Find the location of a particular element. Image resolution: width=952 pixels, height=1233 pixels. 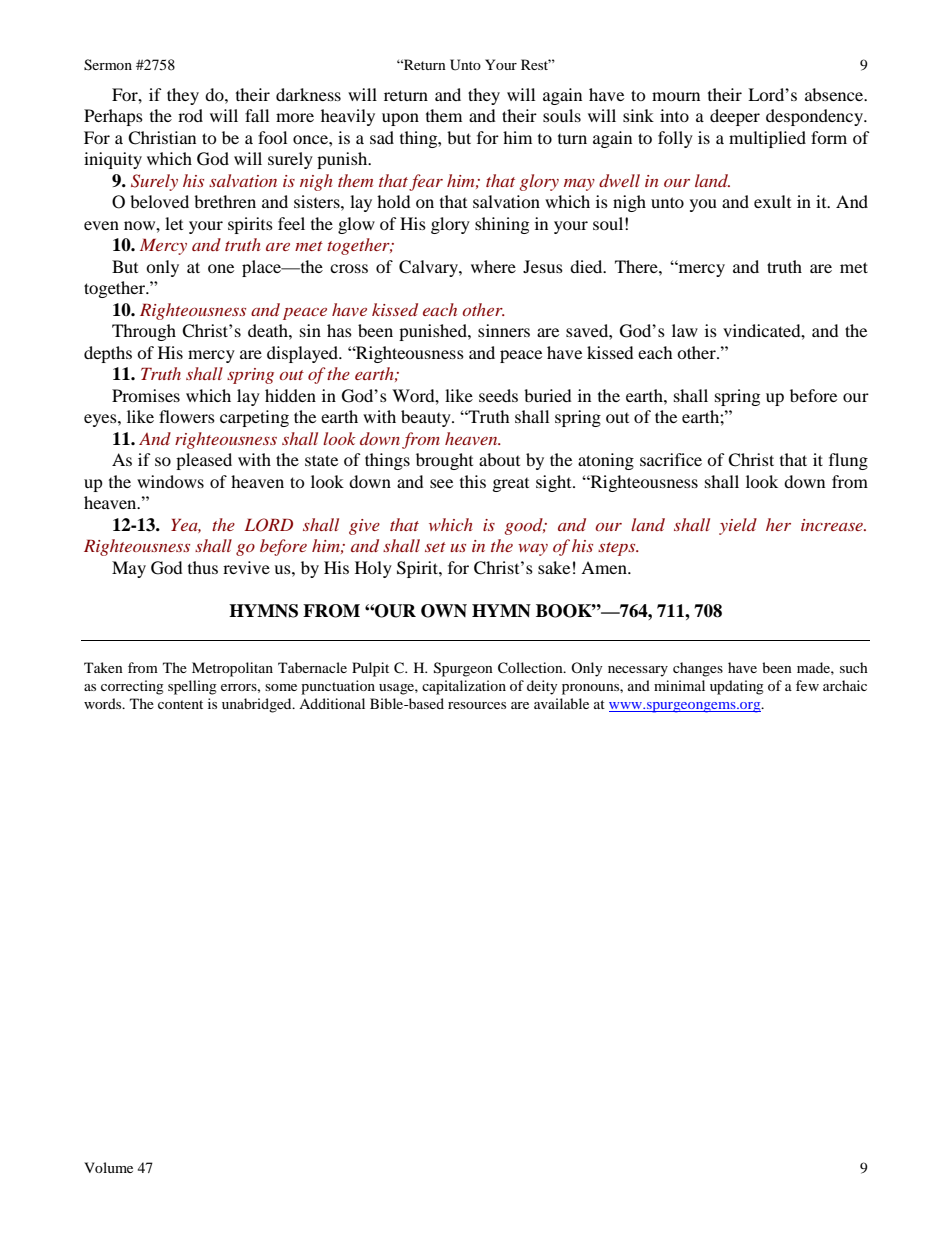

rod is located at coordinates (190, 115).
